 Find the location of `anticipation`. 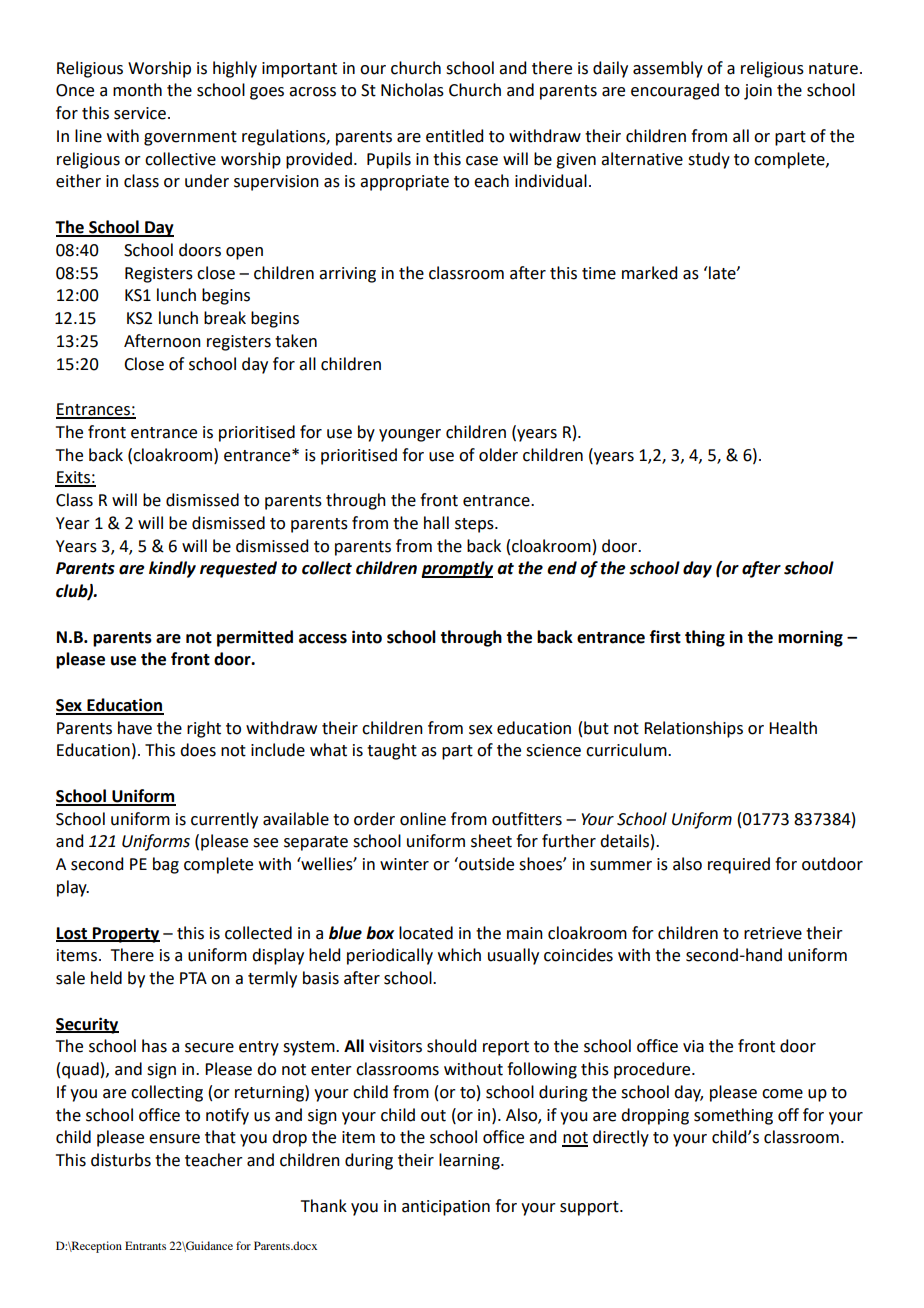

anticipation is located at coordinates (446, 1208).
